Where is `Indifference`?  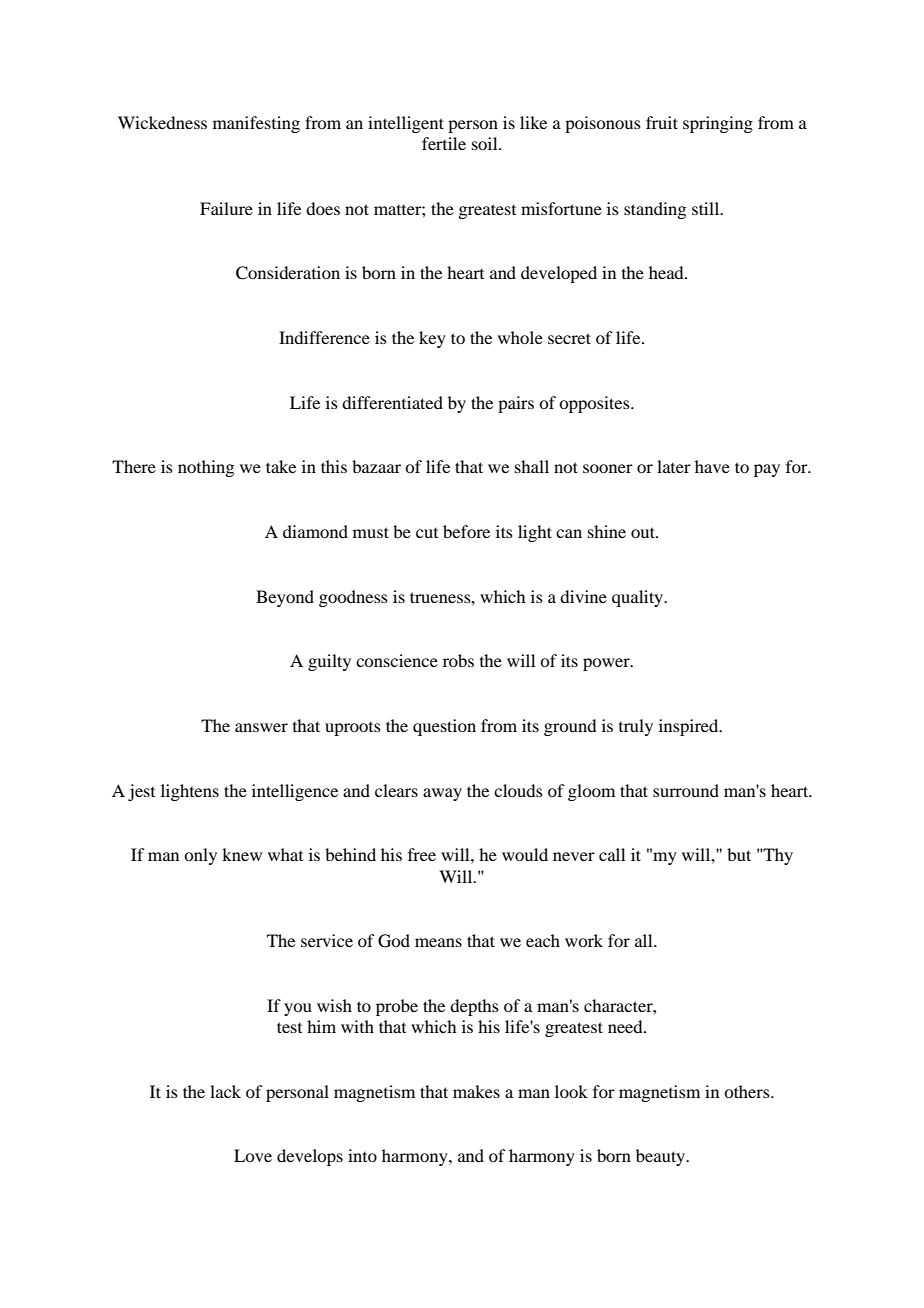 Indifference is located at coordinates (324, 337).
